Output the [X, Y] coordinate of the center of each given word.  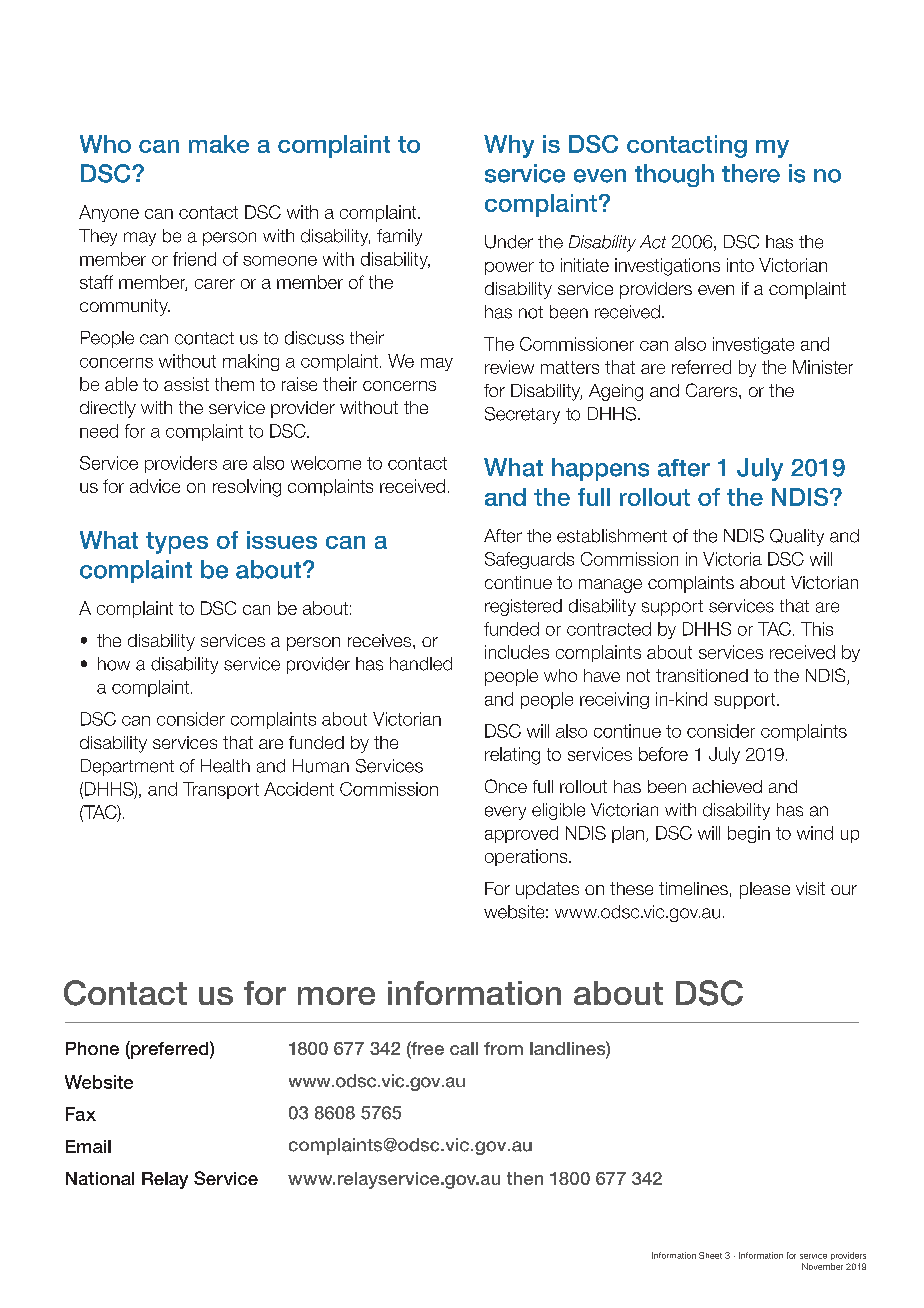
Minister [823, 367]
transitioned [702, 675]
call [464, 1048]
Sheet [710, 1255]
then [525, 1178]
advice [155, 486]
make [219, 144]
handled [421, 664]
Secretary [522, 415]
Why [509, 146]
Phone [92, 1048]
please [765, 890]
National [100, 1178]
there [751, 173]
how [114, 664]
